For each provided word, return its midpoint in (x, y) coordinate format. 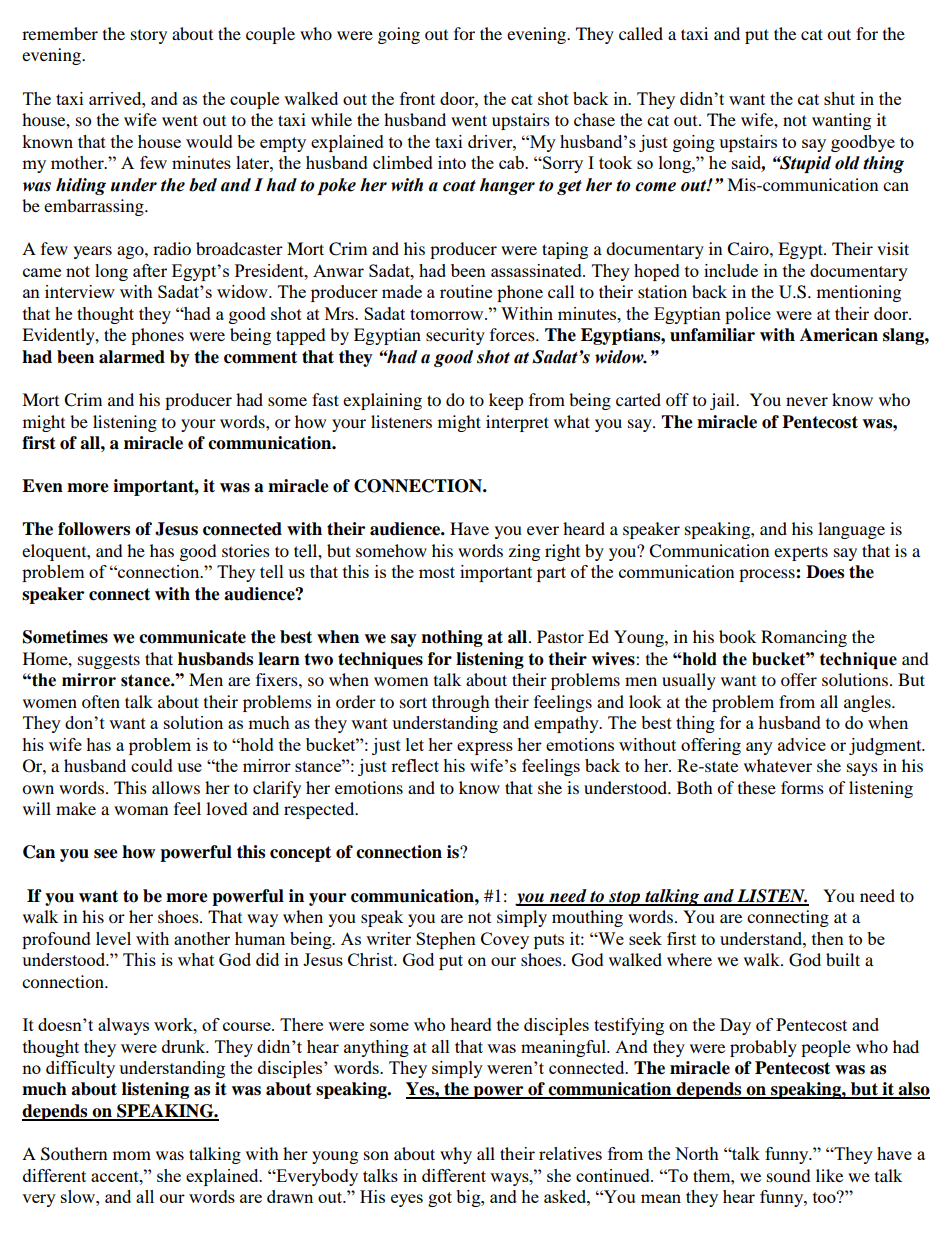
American (839, 335)
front (417, 98)
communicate (192, 637)
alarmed (132, 357)
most (437, 572)
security (455, 336)
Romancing (804, 638)
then (828, 938)
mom (132, 1155)
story (149, 37)
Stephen (446, 940)
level (113, 938)
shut (839, 98)
